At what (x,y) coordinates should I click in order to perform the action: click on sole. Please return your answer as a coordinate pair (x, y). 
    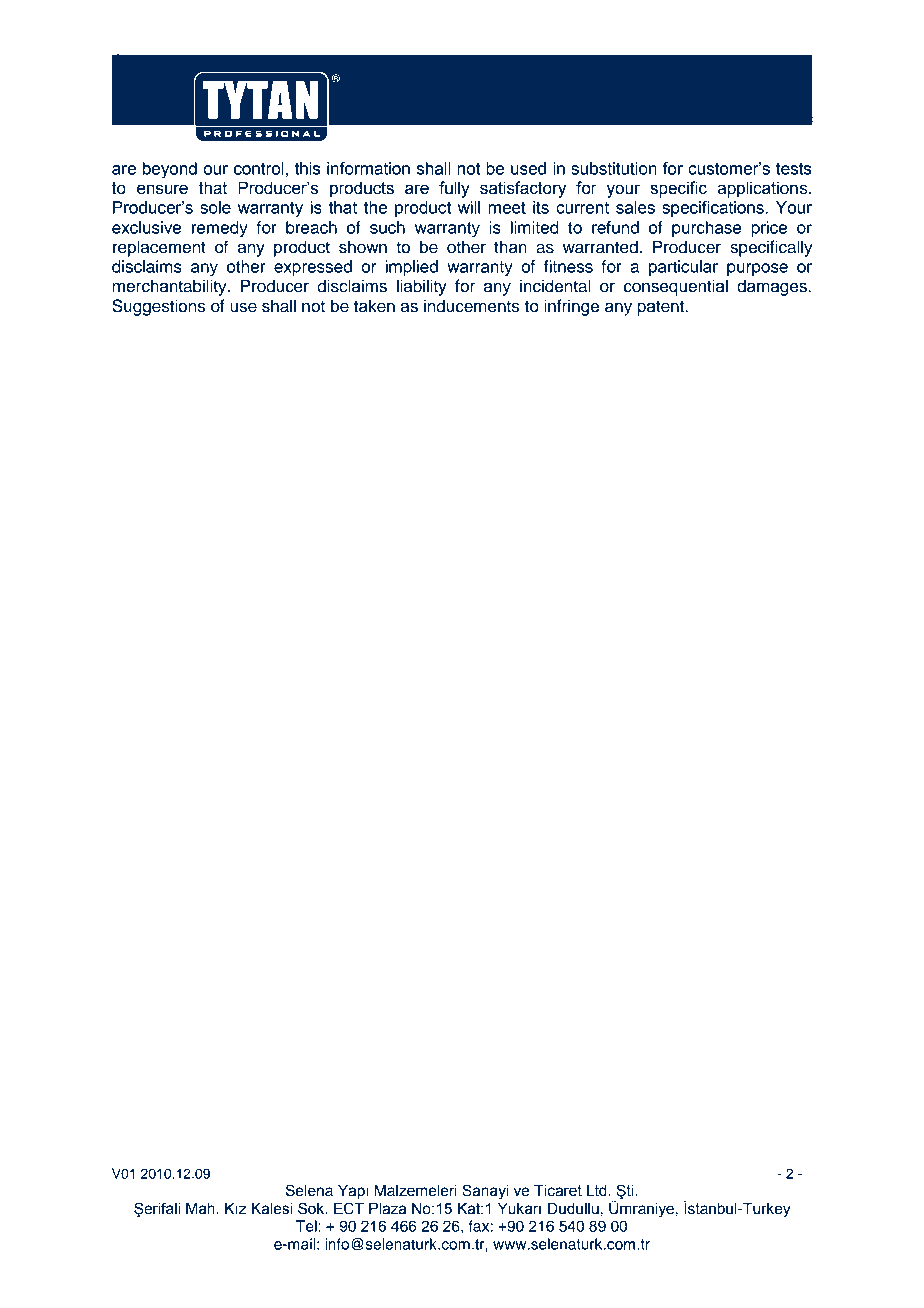
    Looking at the image, I should click on (215, 207).
